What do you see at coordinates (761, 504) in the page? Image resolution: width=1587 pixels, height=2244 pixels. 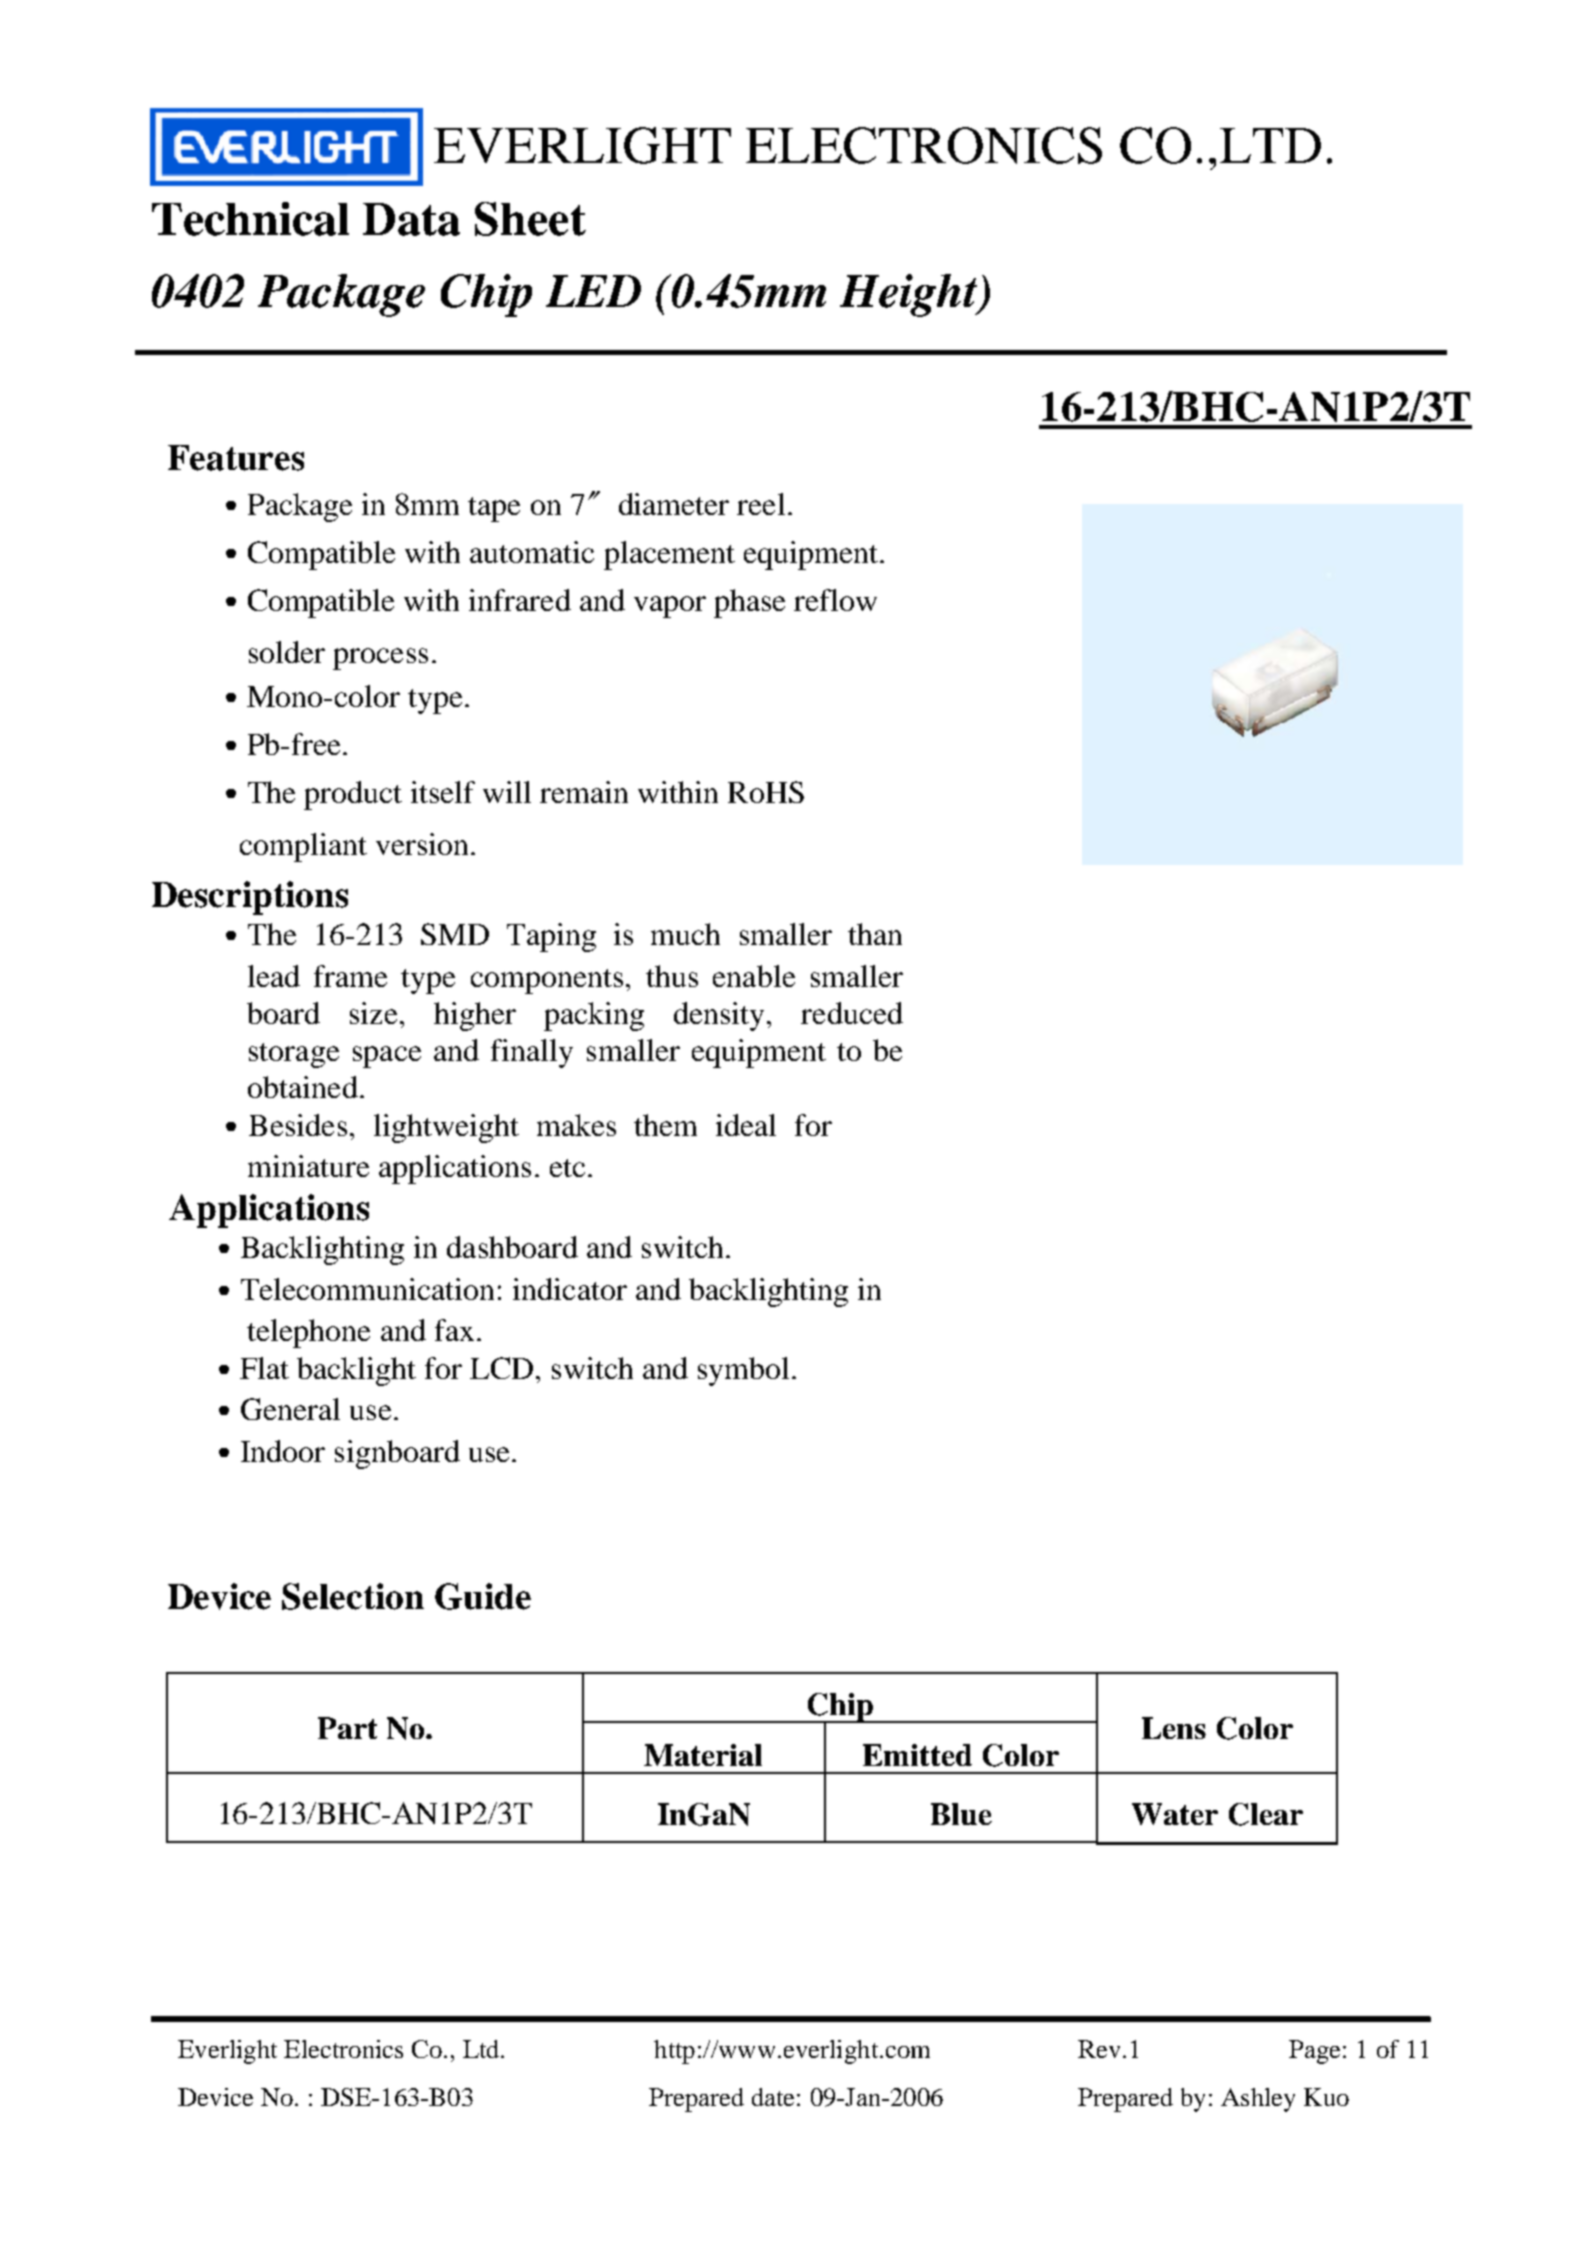 I see `reel` at bounding box center [761, 504].
